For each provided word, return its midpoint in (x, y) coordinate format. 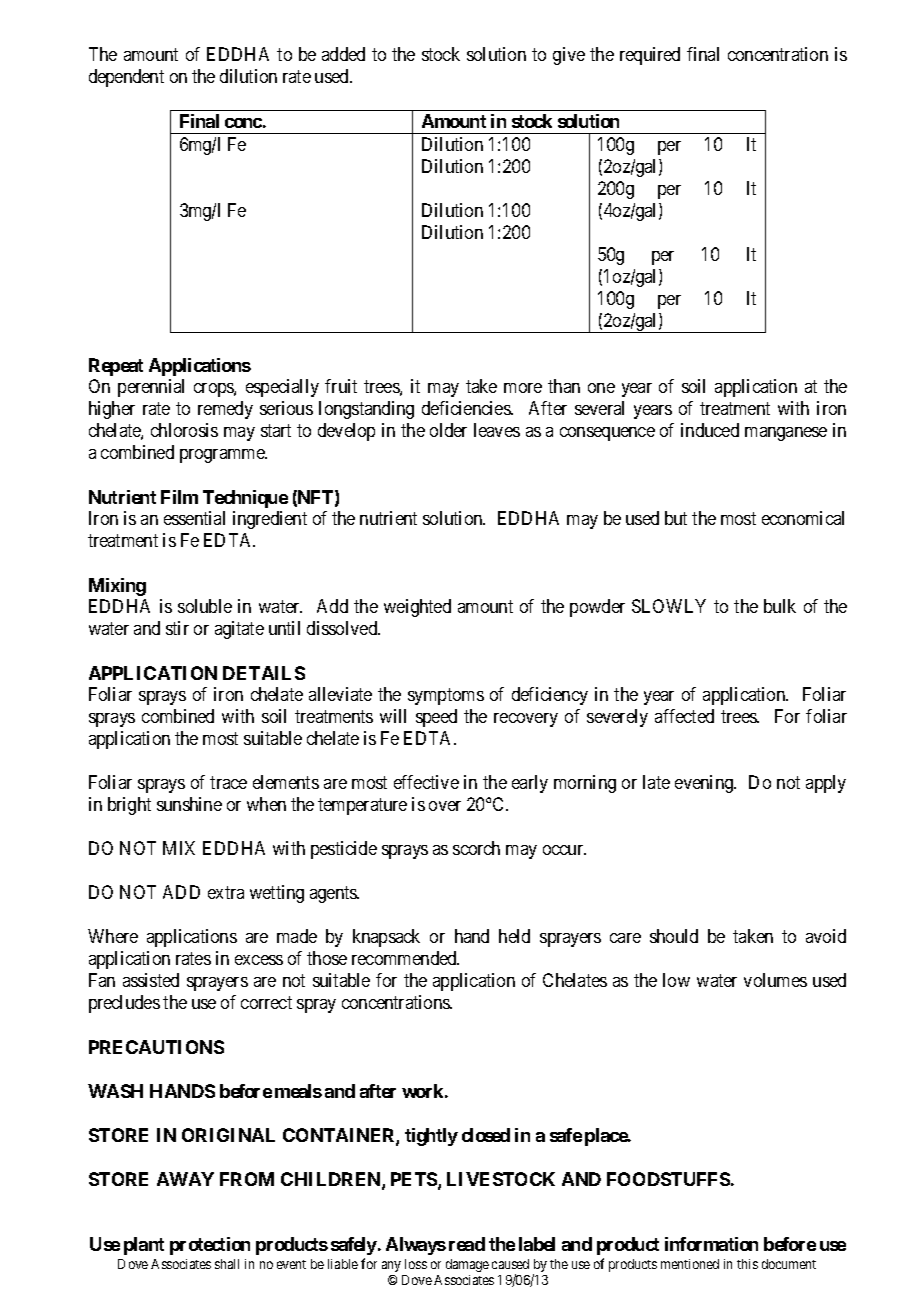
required (650, 56)
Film (179, 497)
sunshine (189, 804)
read (467, 1244)
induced (710, 430)
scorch (476, 848)
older (448, 430)
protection (210, 1246)
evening (705, 784)
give (569, 56)
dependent (126, 78)
